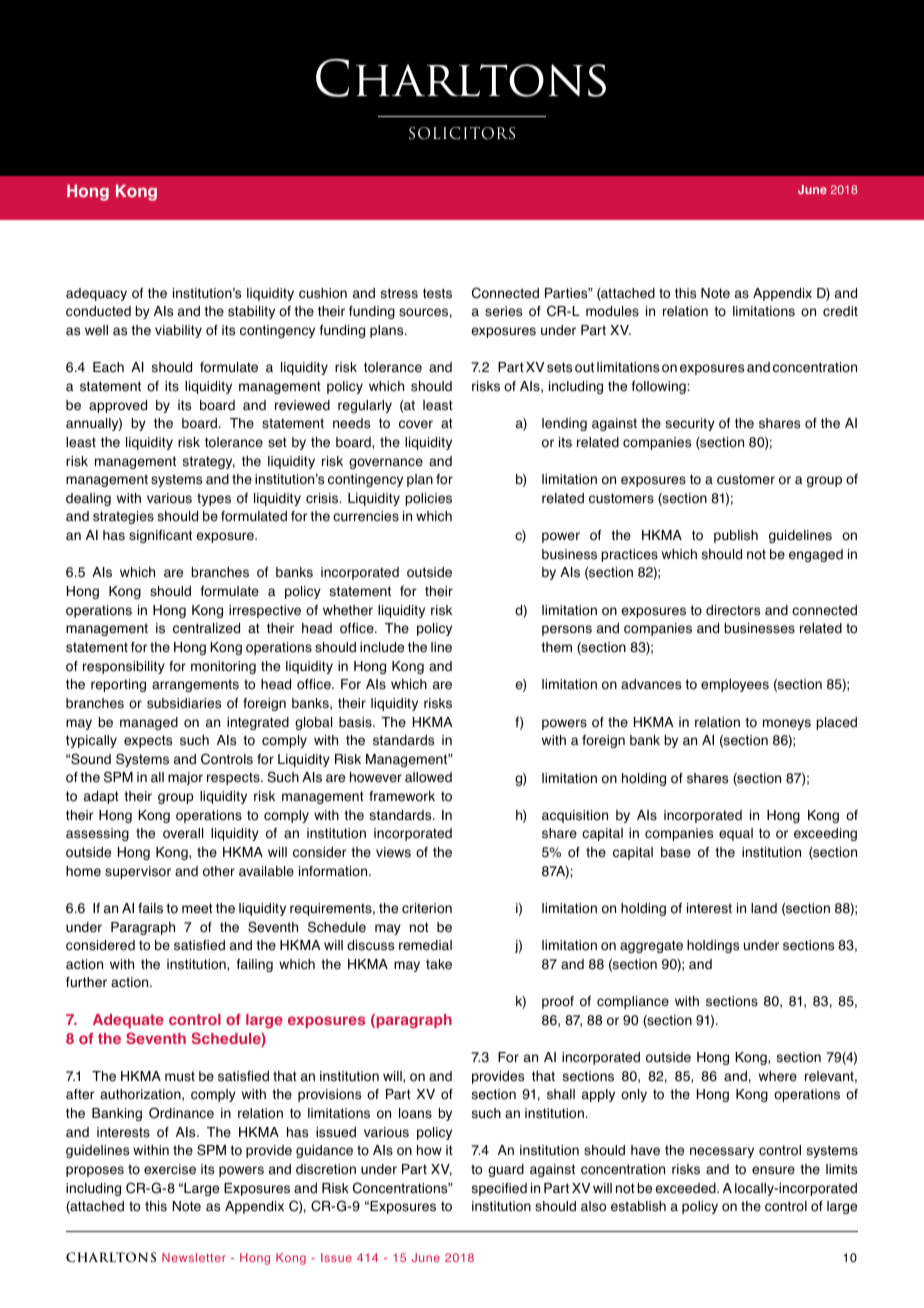 This document has width=924, height=1308. I want to click on viability, so click(178, 331).
